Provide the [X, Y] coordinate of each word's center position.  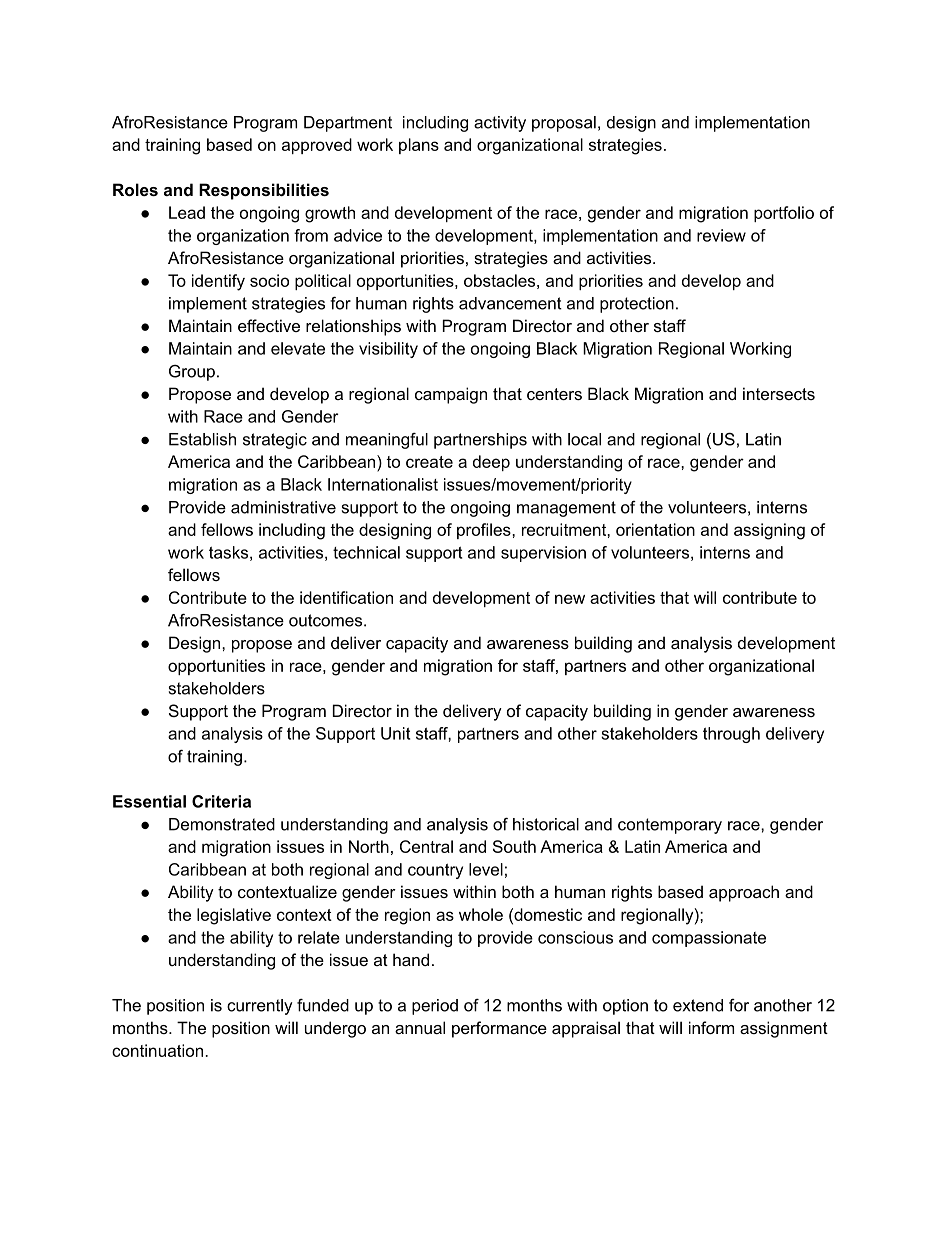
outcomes [327, 620]
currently [259, 1007]
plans [419, 146]
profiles [485, 531]
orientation [655, 529]
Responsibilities [264, 191]
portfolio [784, 214]
